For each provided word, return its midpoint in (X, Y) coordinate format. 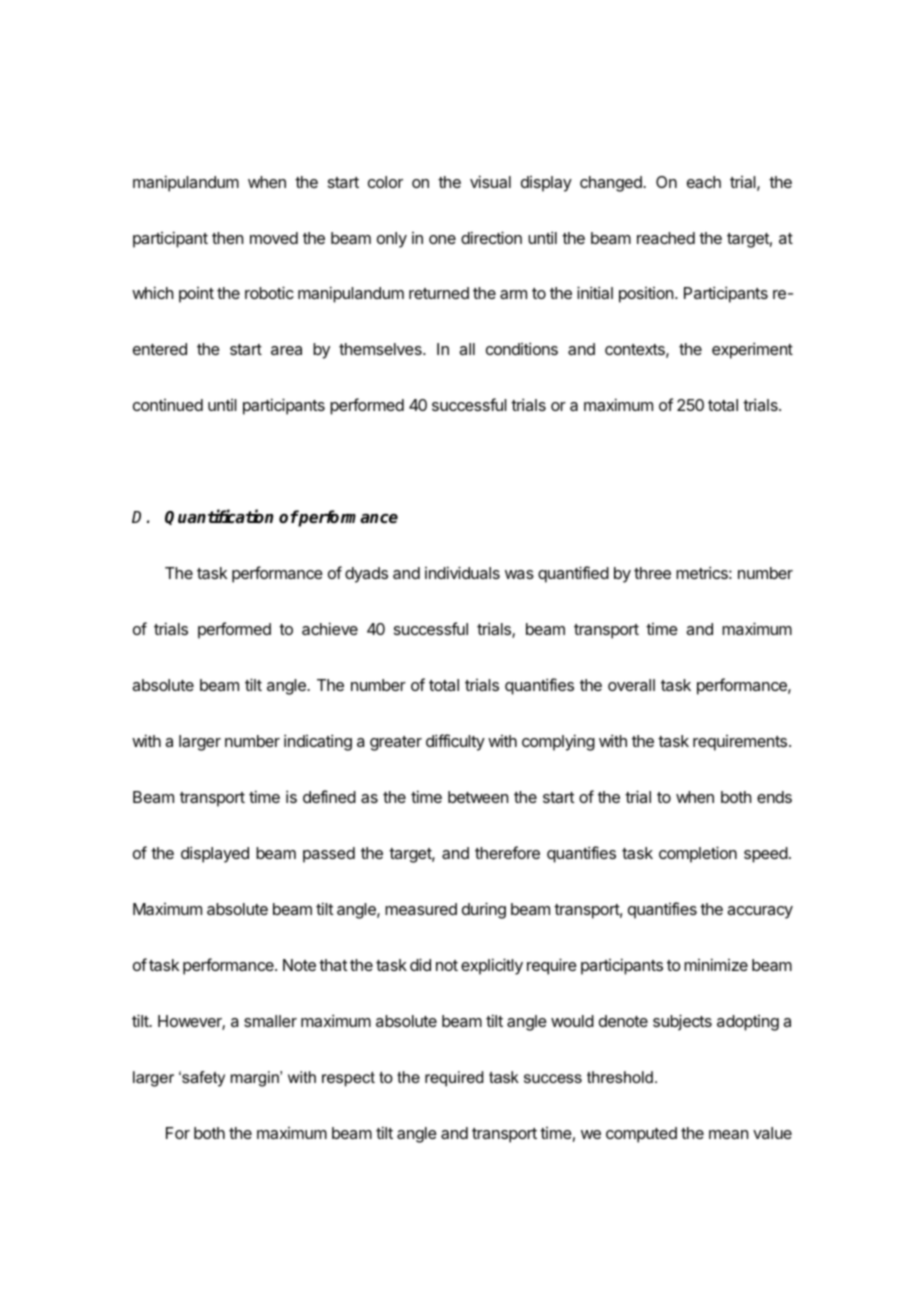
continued (168, 405)
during (484, 910)
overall (631, 685)
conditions (522, 348)
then (227, 238)
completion (698, 854)
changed (612, 184)
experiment (752, 350)
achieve (330, 628)
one (442, 239)
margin (256, 1079)
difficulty (455, 742)
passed (329, 855)
